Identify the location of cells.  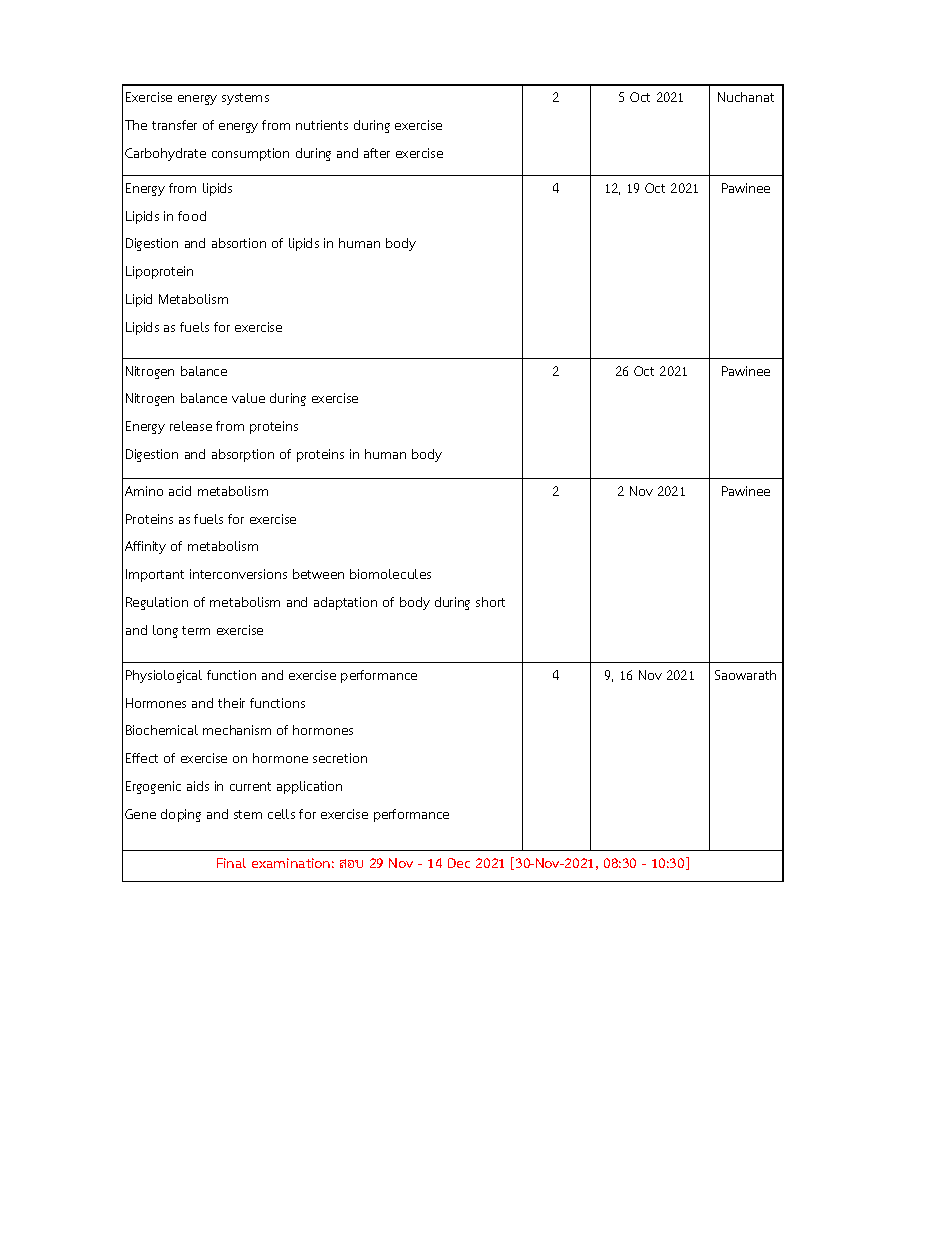
(281, 814).
